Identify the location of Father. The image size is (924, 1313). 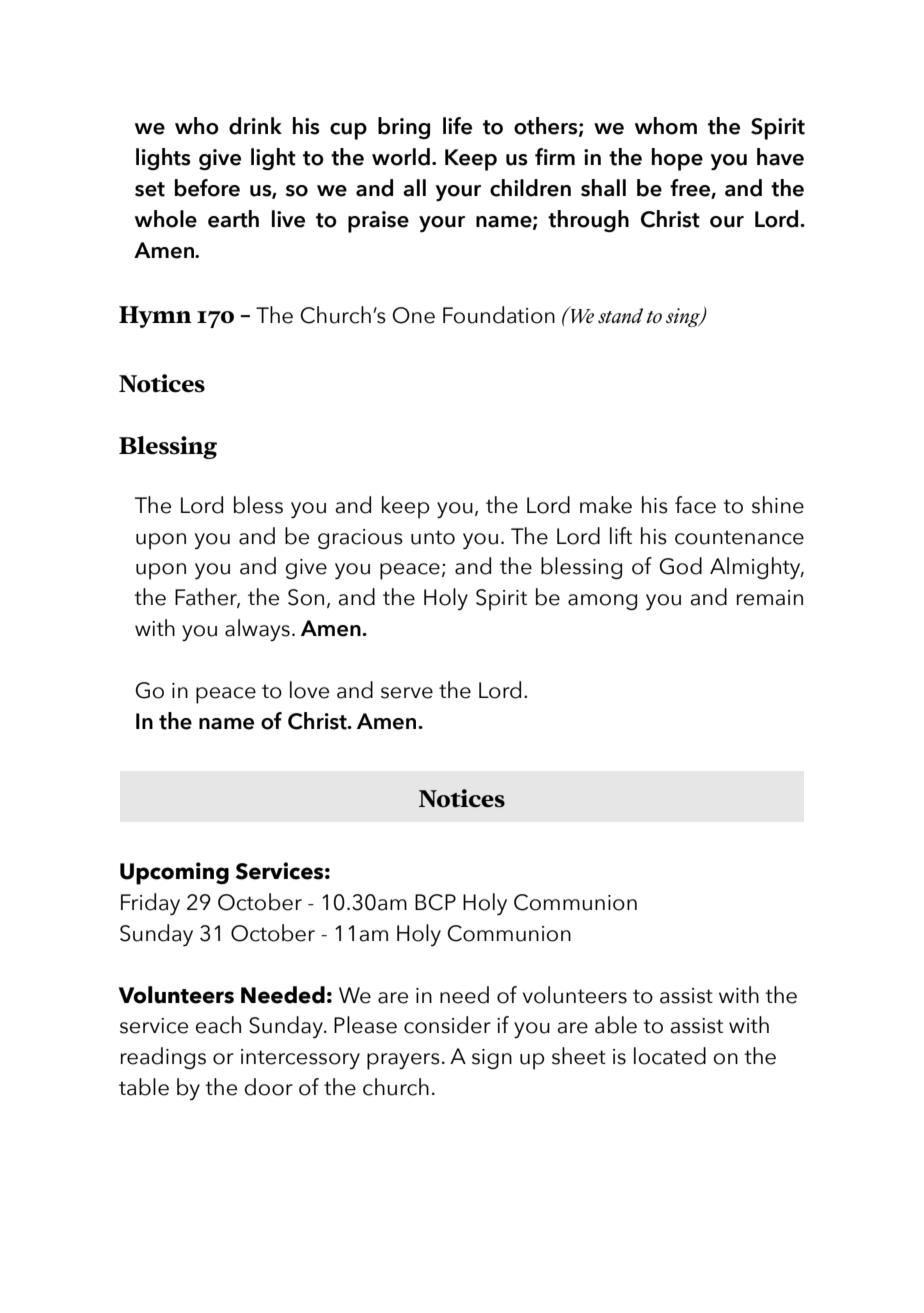
(207, 598).
